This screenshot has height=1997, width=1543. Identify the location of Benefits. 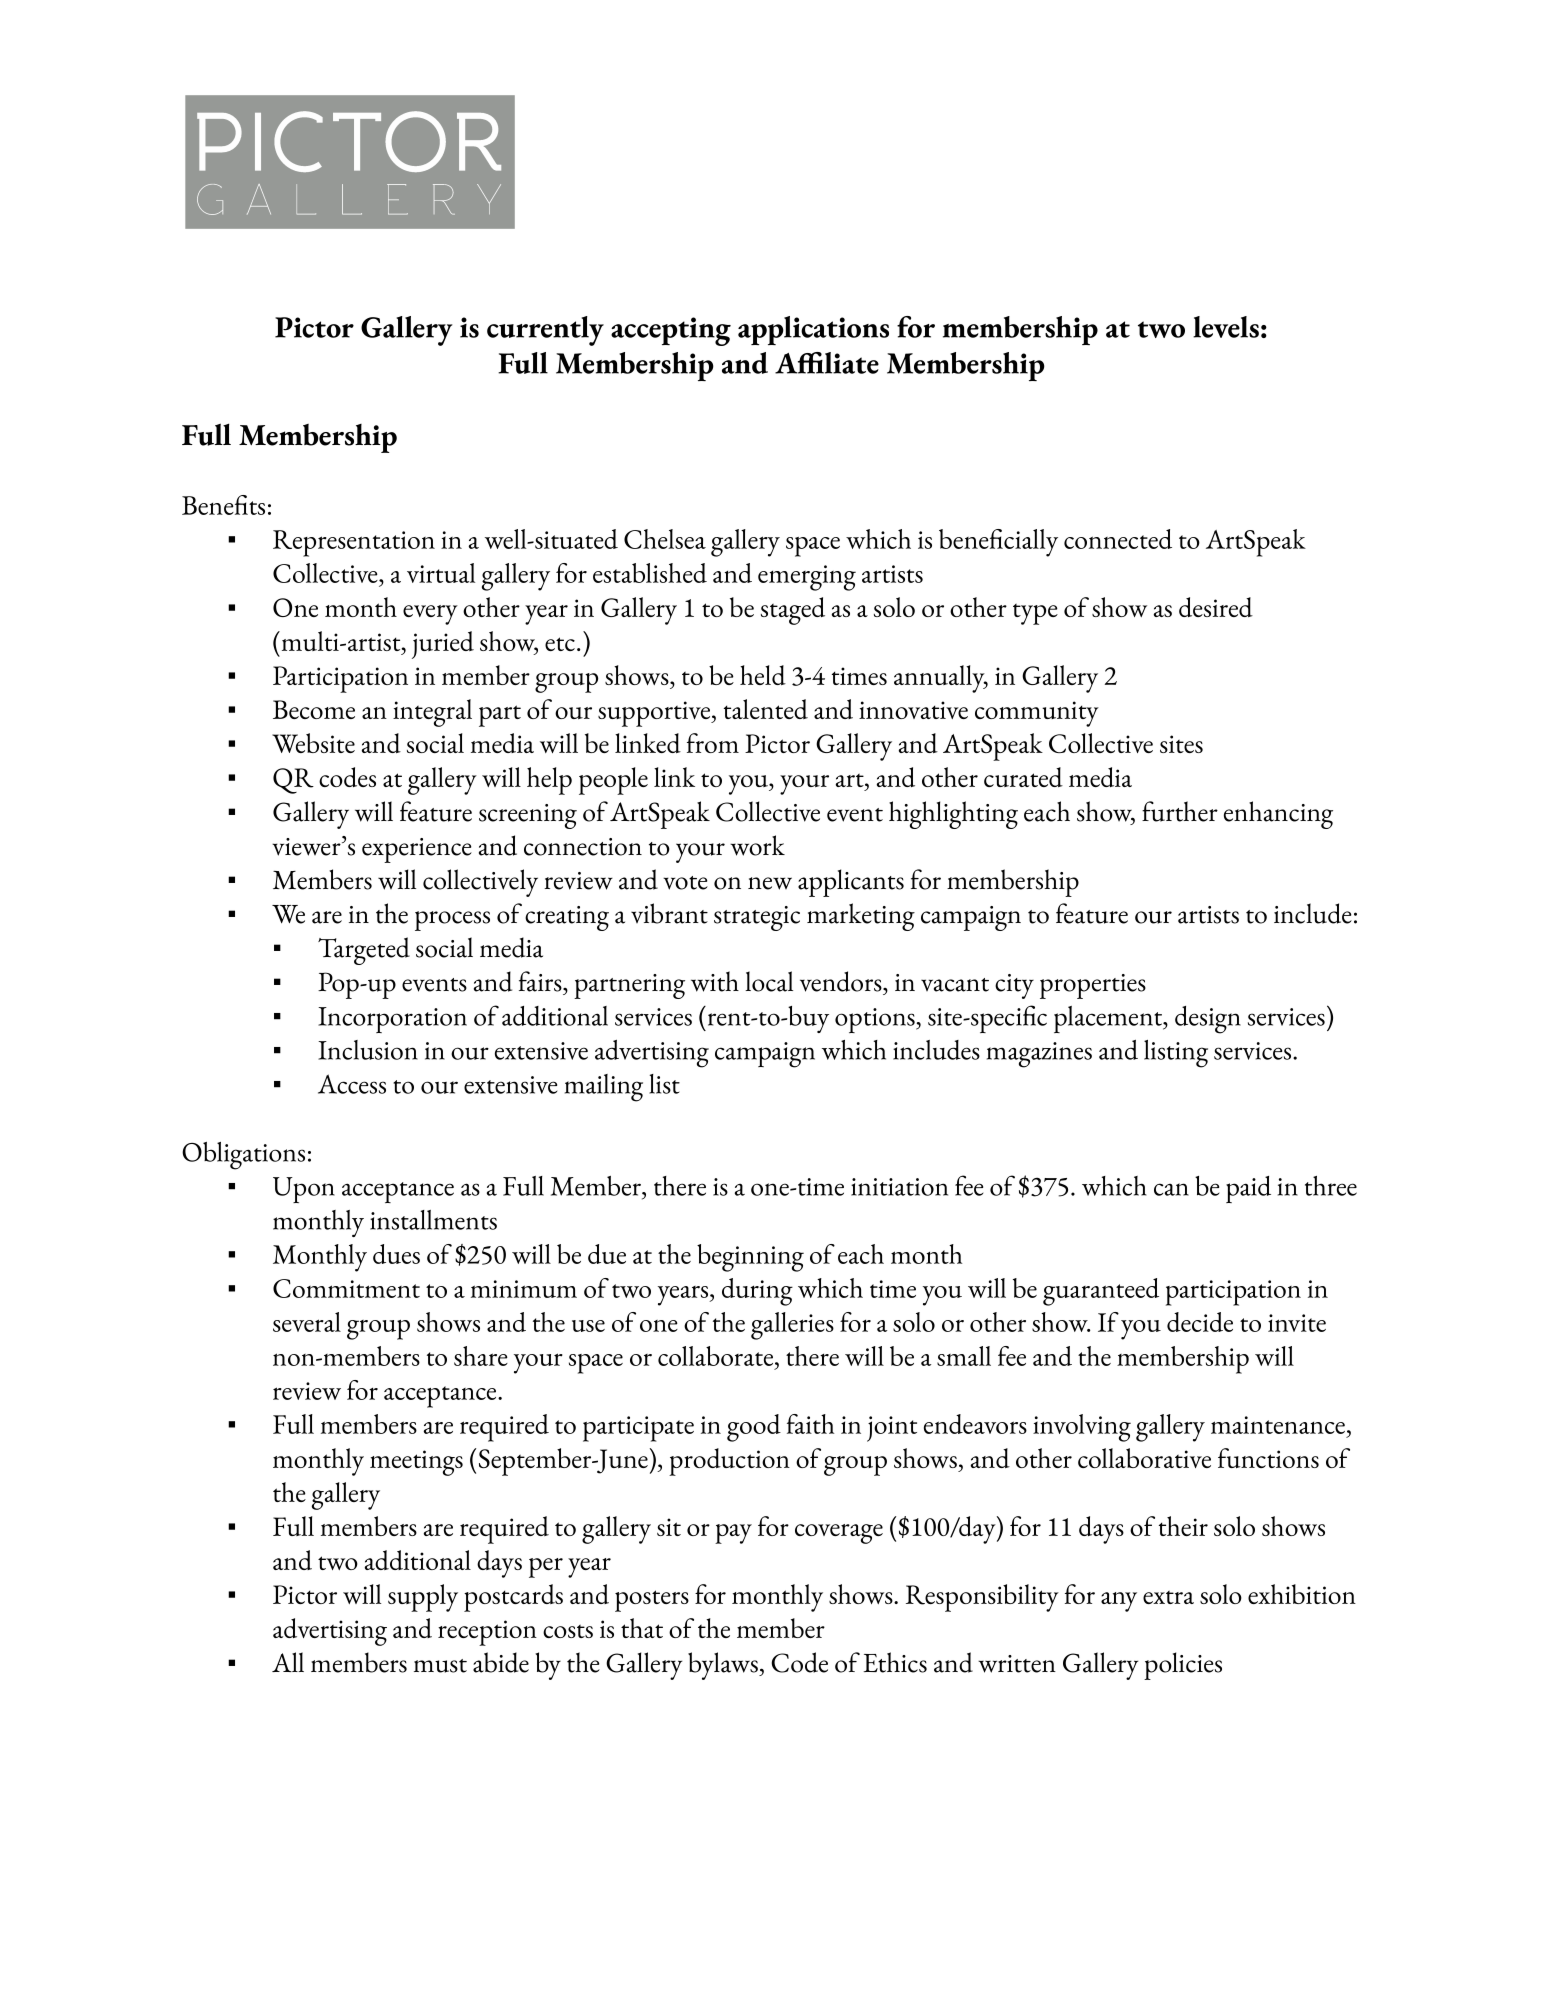
(223, 505).
